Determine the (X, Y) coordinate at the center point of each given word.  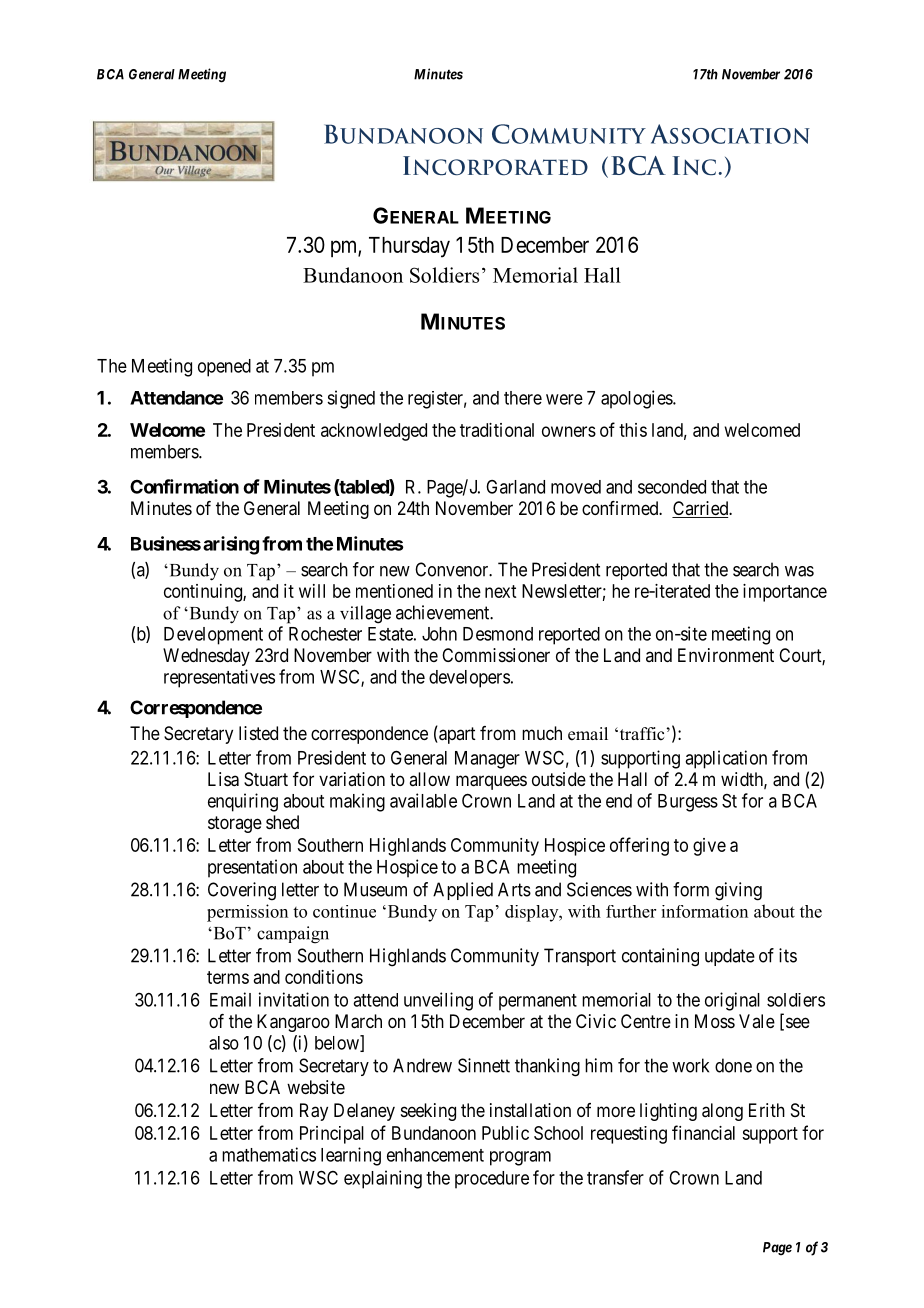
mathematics (269, 1154)
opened (224, 368)
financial (703, 1132)
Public (505, 1133)
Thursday (409, 247)
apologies (637, 399)
